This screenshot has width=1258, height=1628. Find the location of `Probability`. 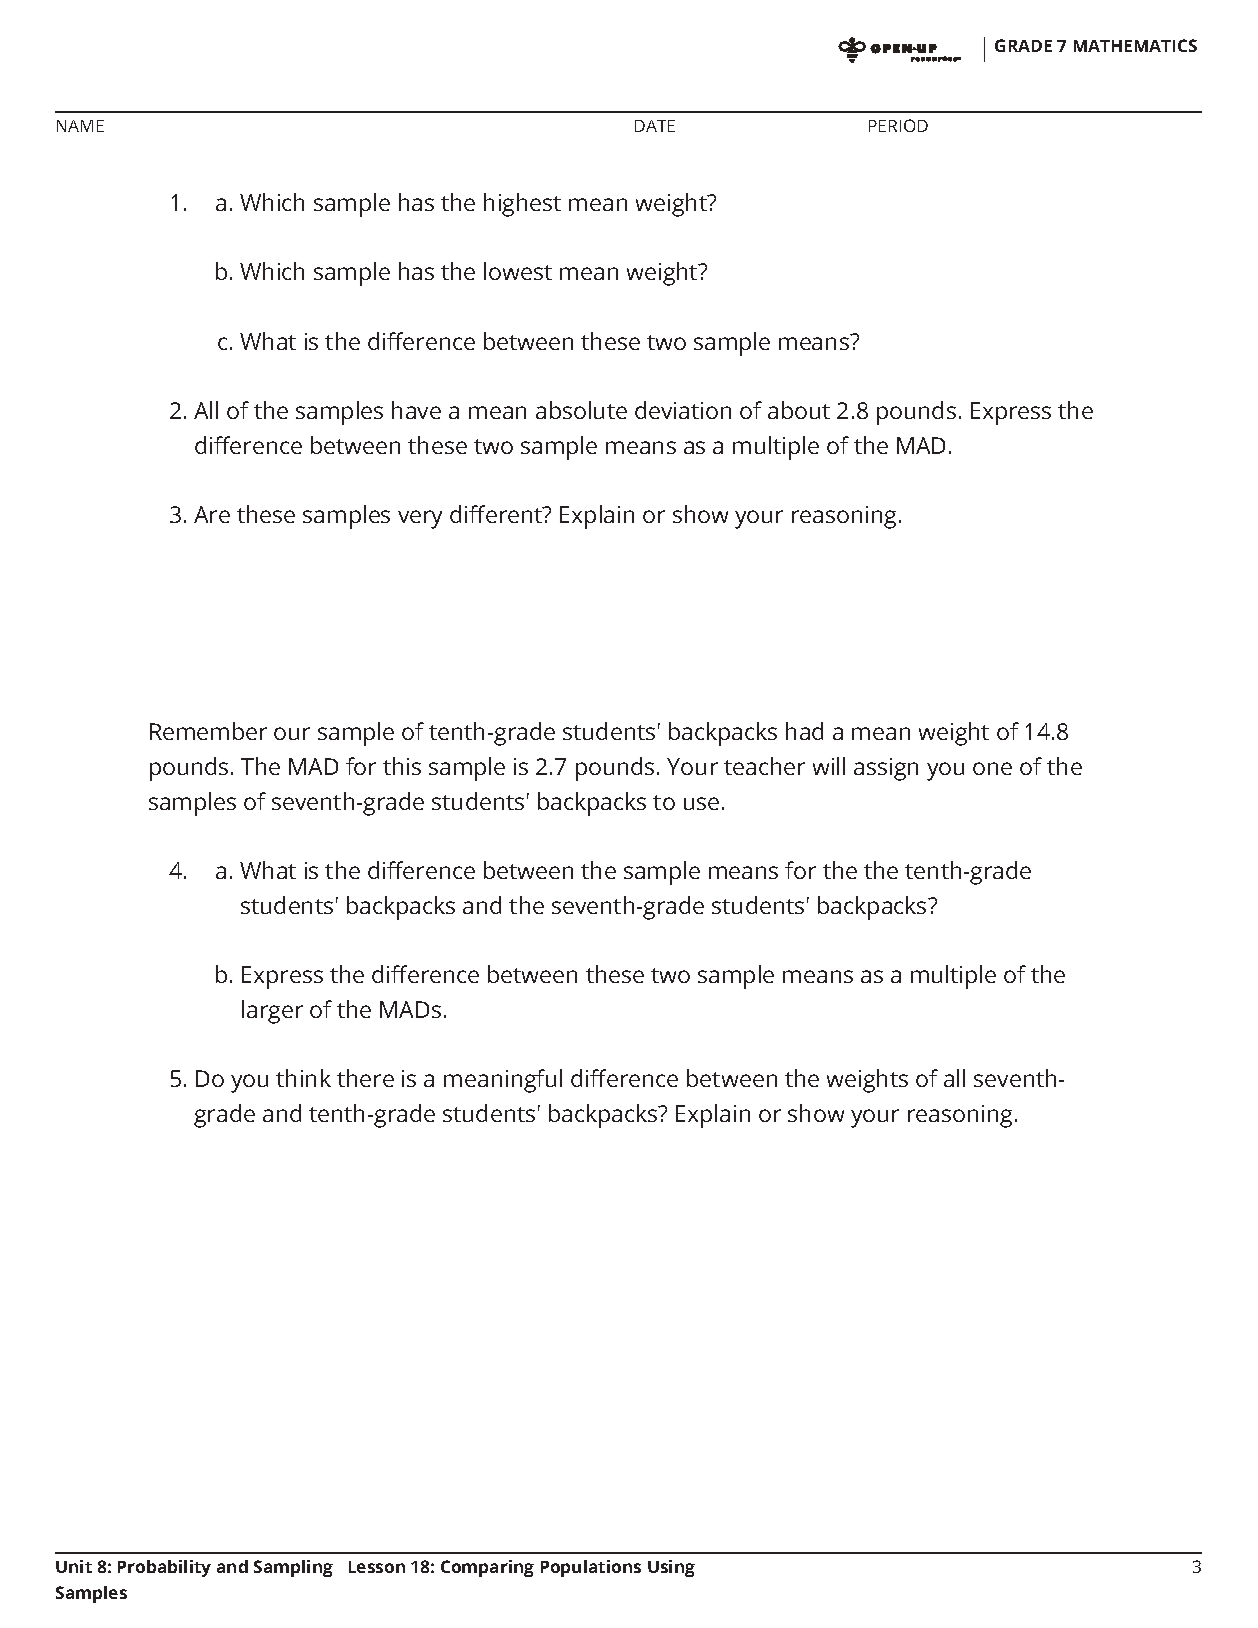

Probability is located at coordinates (164, 1568).
